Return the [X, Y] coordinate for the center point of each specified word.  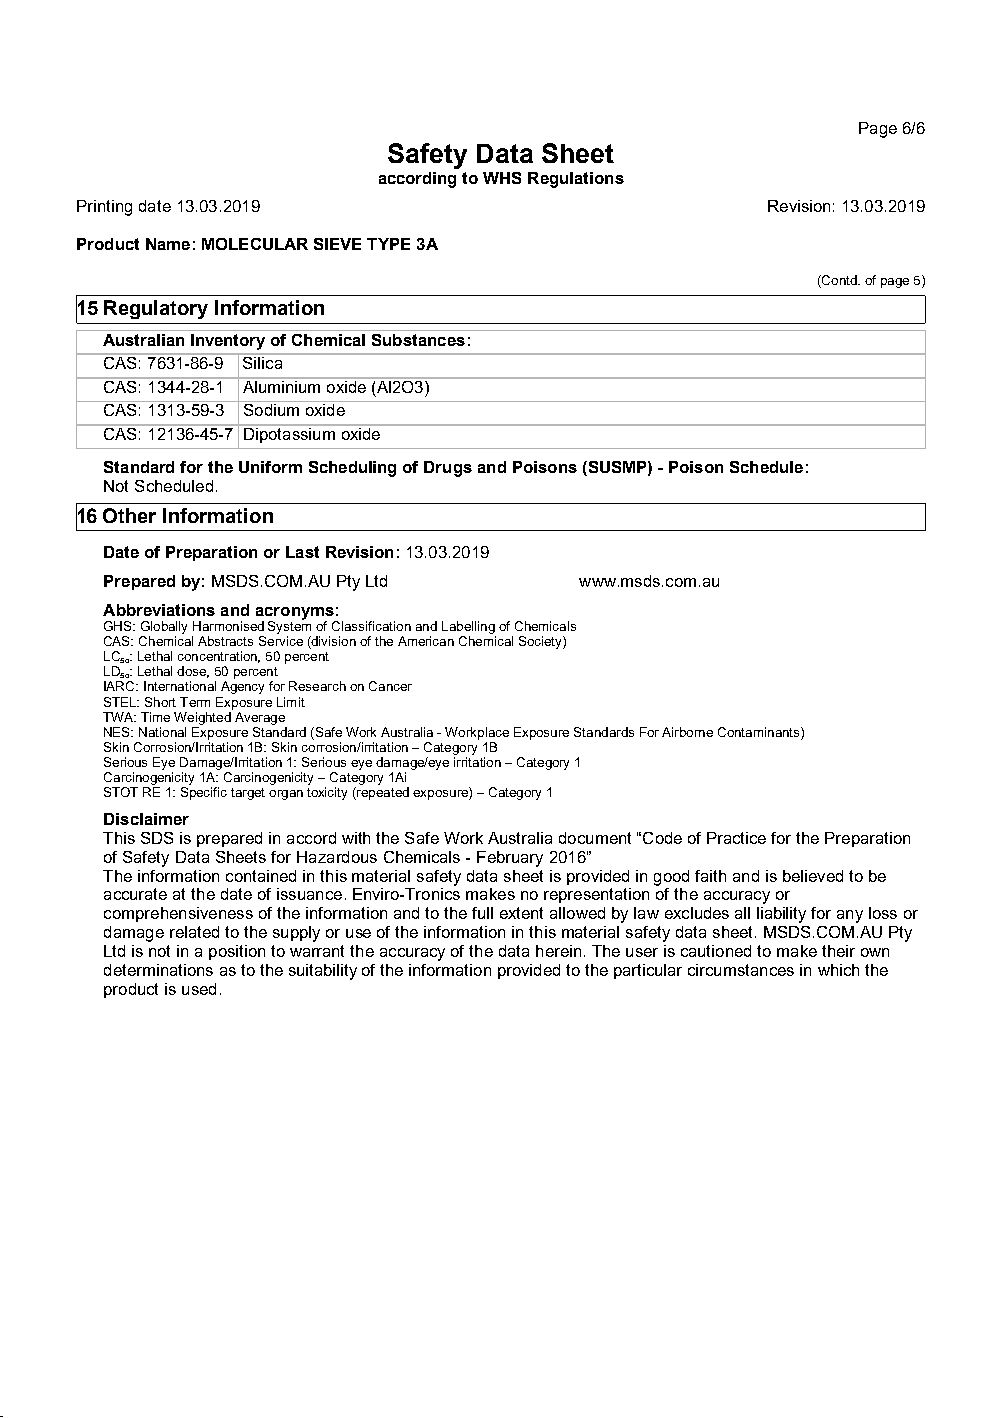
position [237, 952]
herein [558, 951]
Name [168, 244]
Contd [839, 281]
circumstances [741, 970]
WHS [502, 178]
